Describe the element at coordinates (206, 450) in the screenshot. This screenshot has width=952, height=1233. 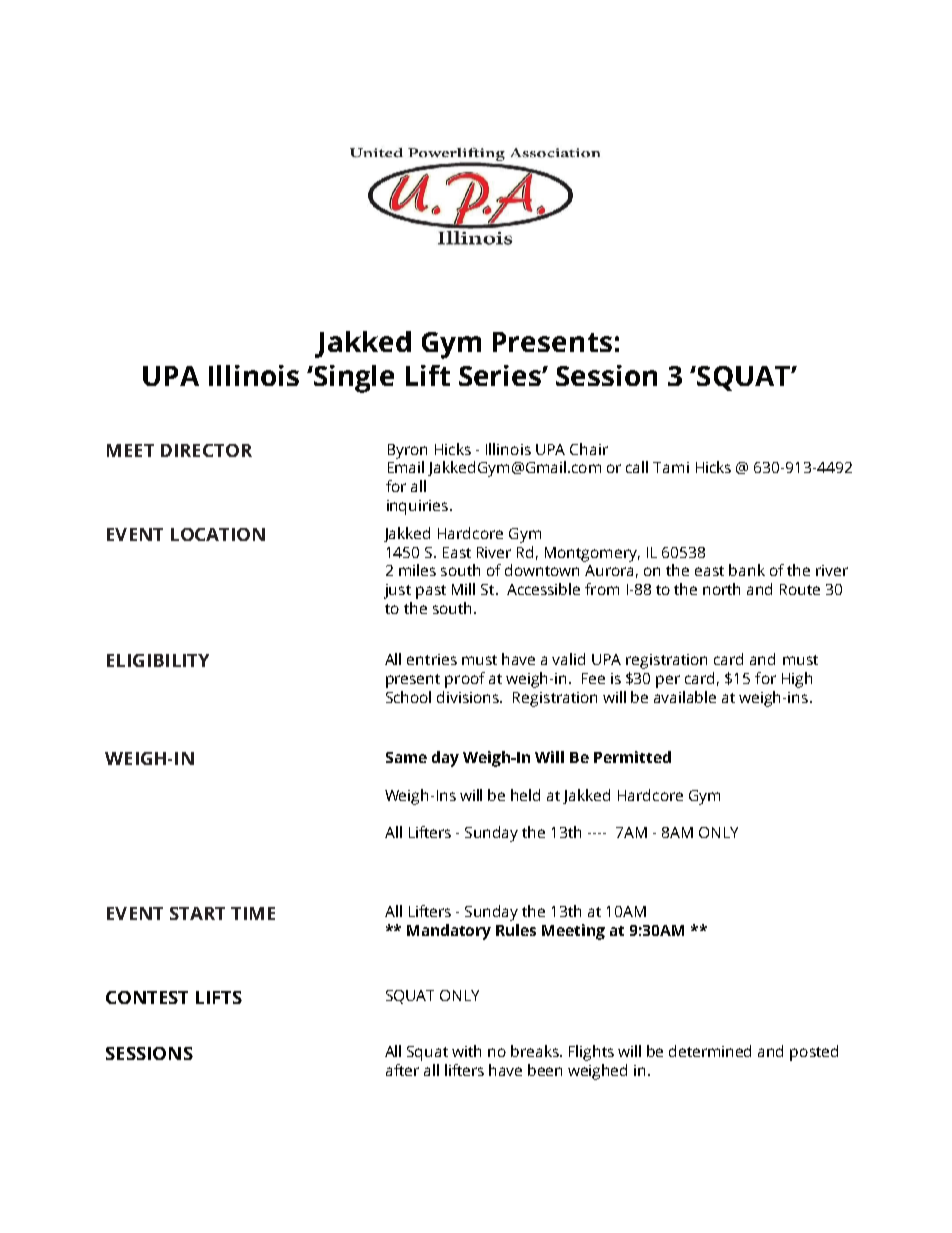
I see `DIRECTOR` at that location.
